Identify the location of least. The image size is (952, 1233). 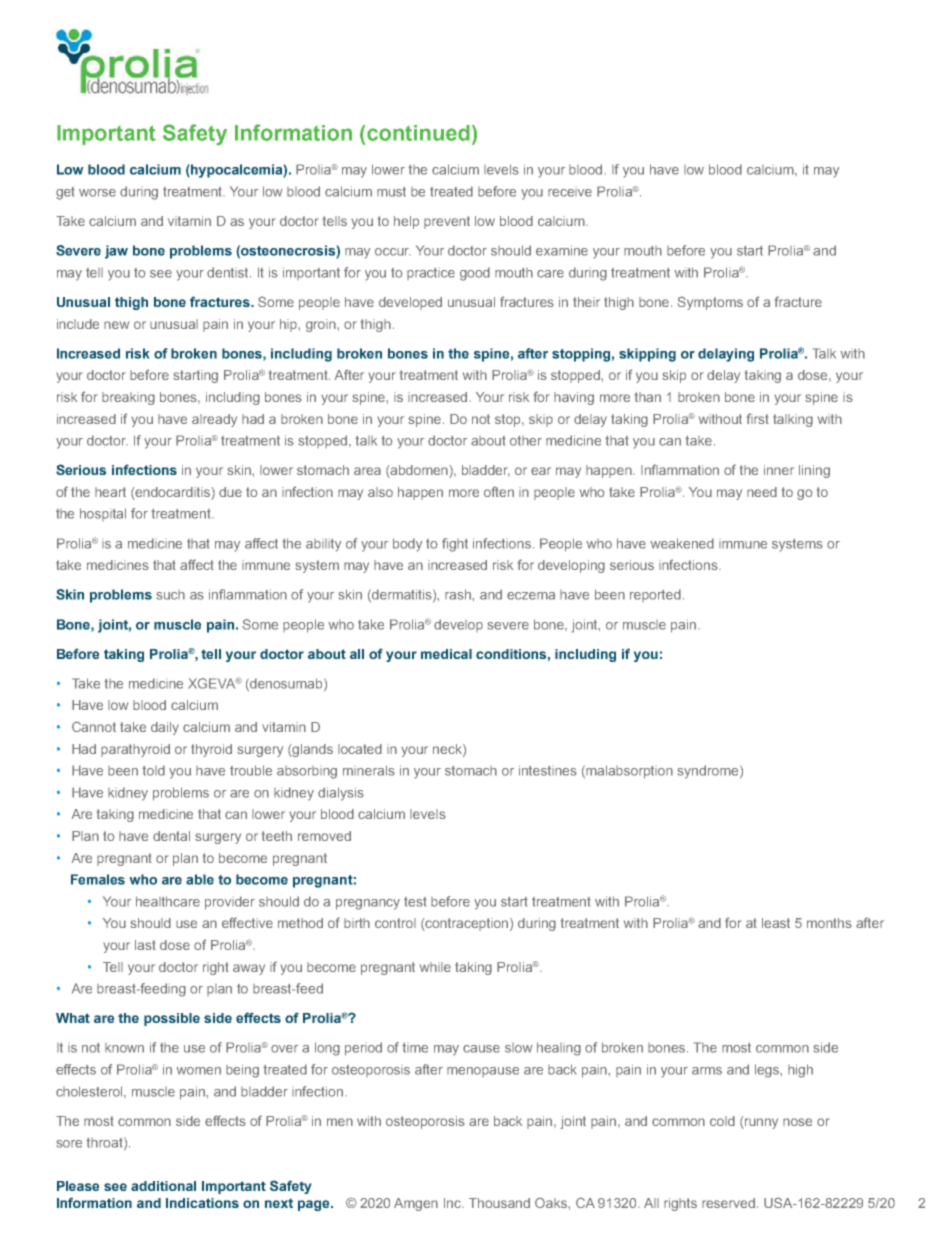
(776, 923).
